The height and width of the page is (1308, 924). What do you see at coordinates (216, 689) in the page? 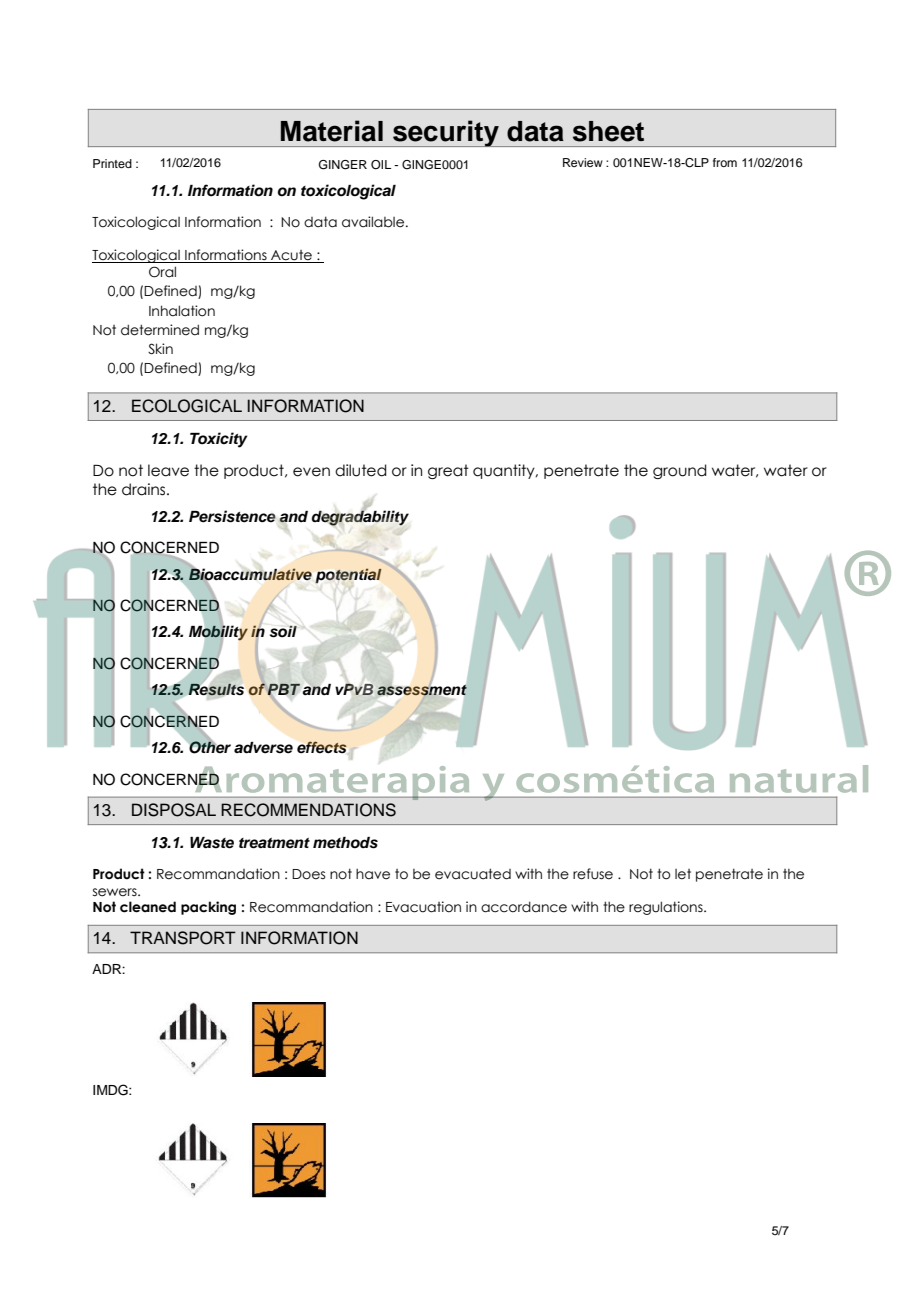
I see `Results` at bounding box center [216, 689].
